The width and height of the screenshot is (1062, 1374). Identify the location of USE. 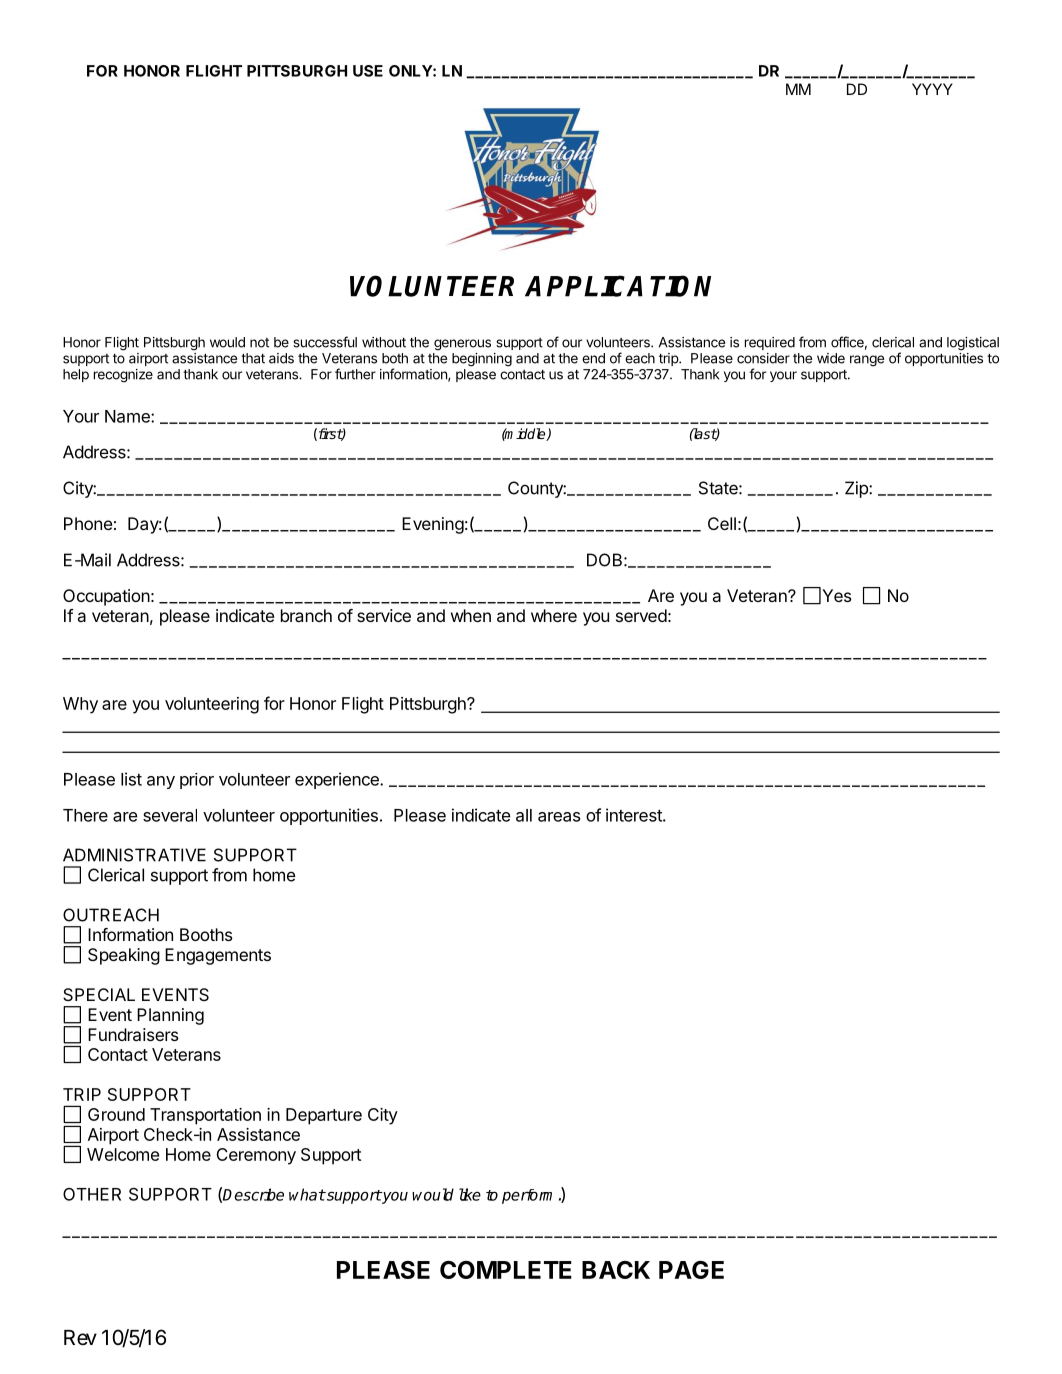
(368, 71).
